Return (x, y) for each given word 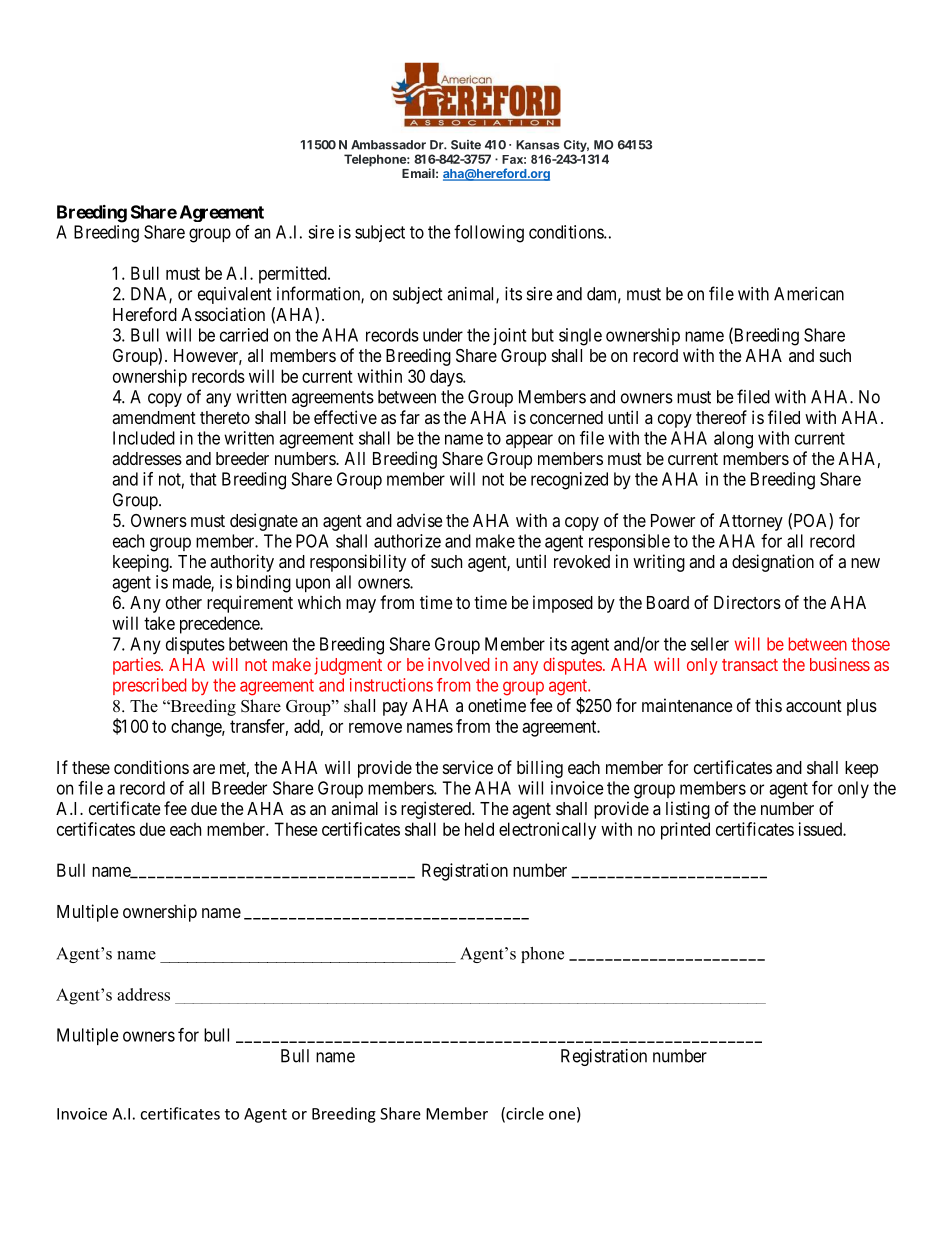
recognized (569, 481)
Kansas (538, 145)
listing (688, 810)
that (203, 479)
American (809, 294)
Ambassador (388, 145)
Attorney (751, 522)
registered (437, 810)
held (479, 829)
